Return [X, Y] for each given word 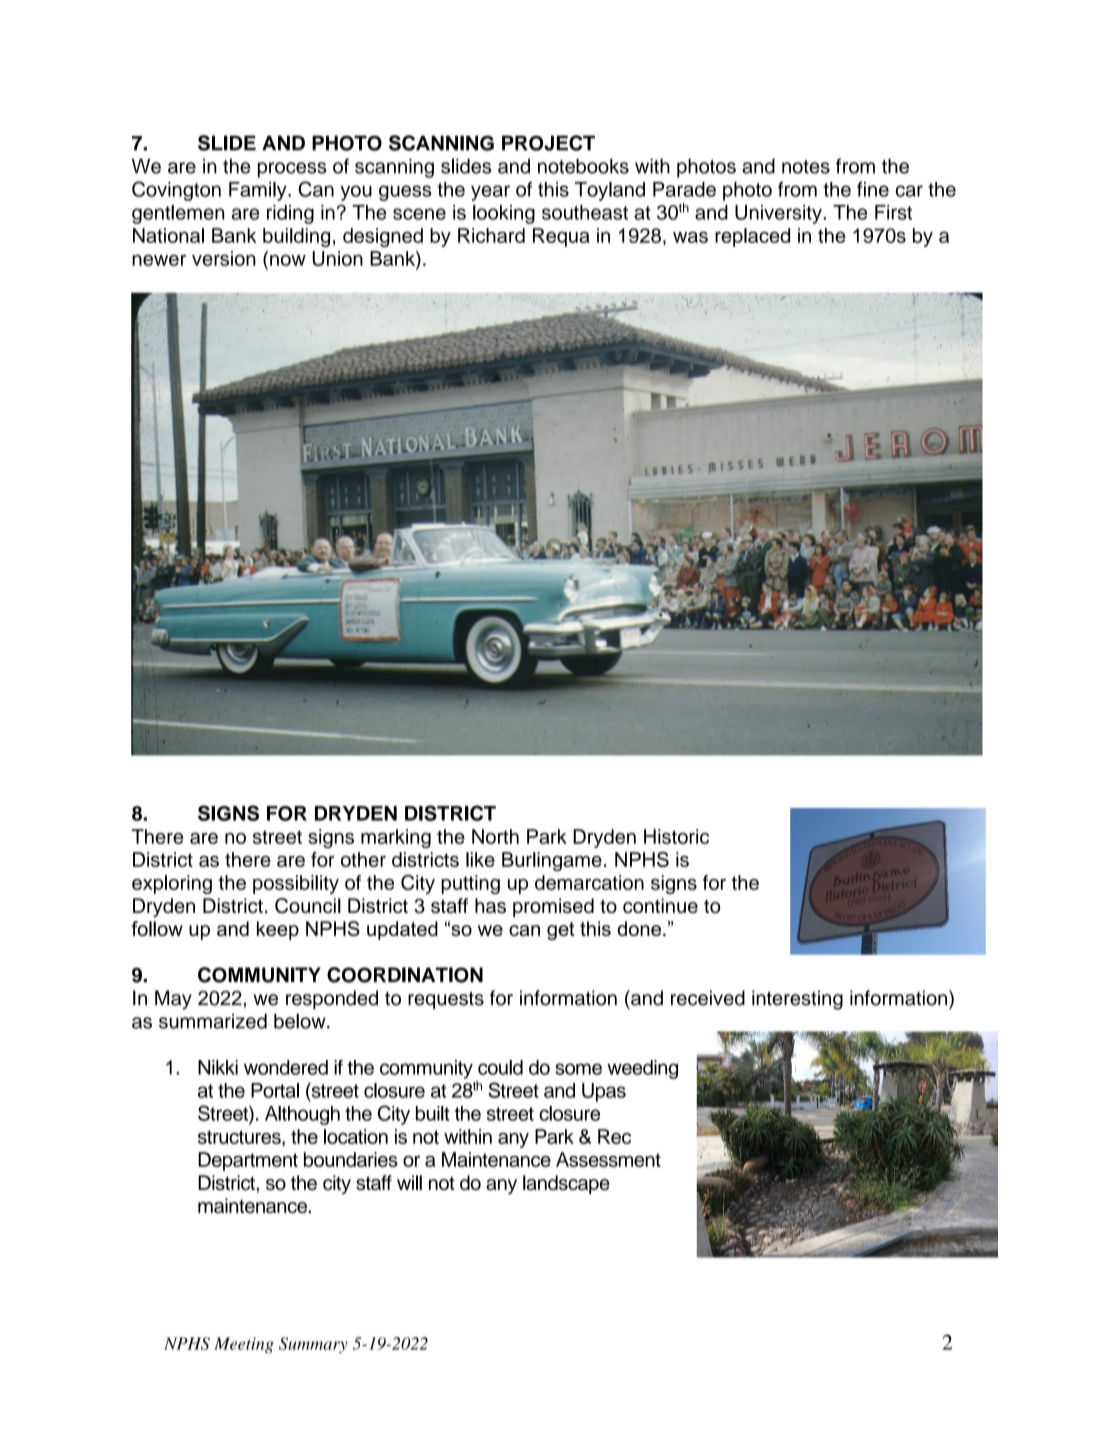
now [288, 260]
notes [806, 167]
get [561, 931]
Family [259, 191]
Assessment [608, 1159]
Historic [676, 836]
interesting [797, 1000]
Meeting [244, 1345]
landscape [566, 1184]
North [495, 836]
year [490, 193]
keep [278, 930]
